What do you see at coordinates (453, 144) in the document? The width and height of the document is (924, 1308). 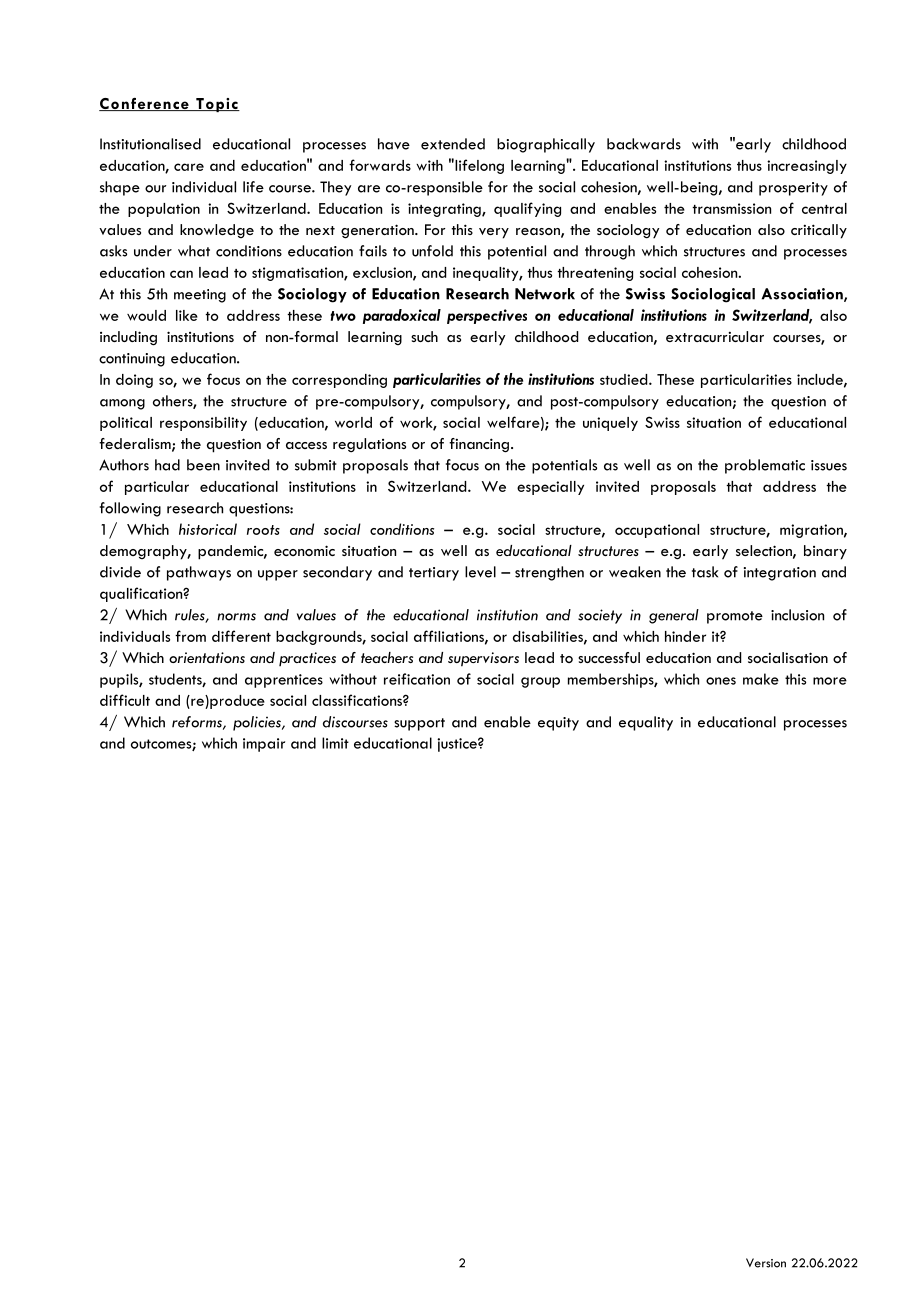 I see `extended` at bounding box center [453, 144].
